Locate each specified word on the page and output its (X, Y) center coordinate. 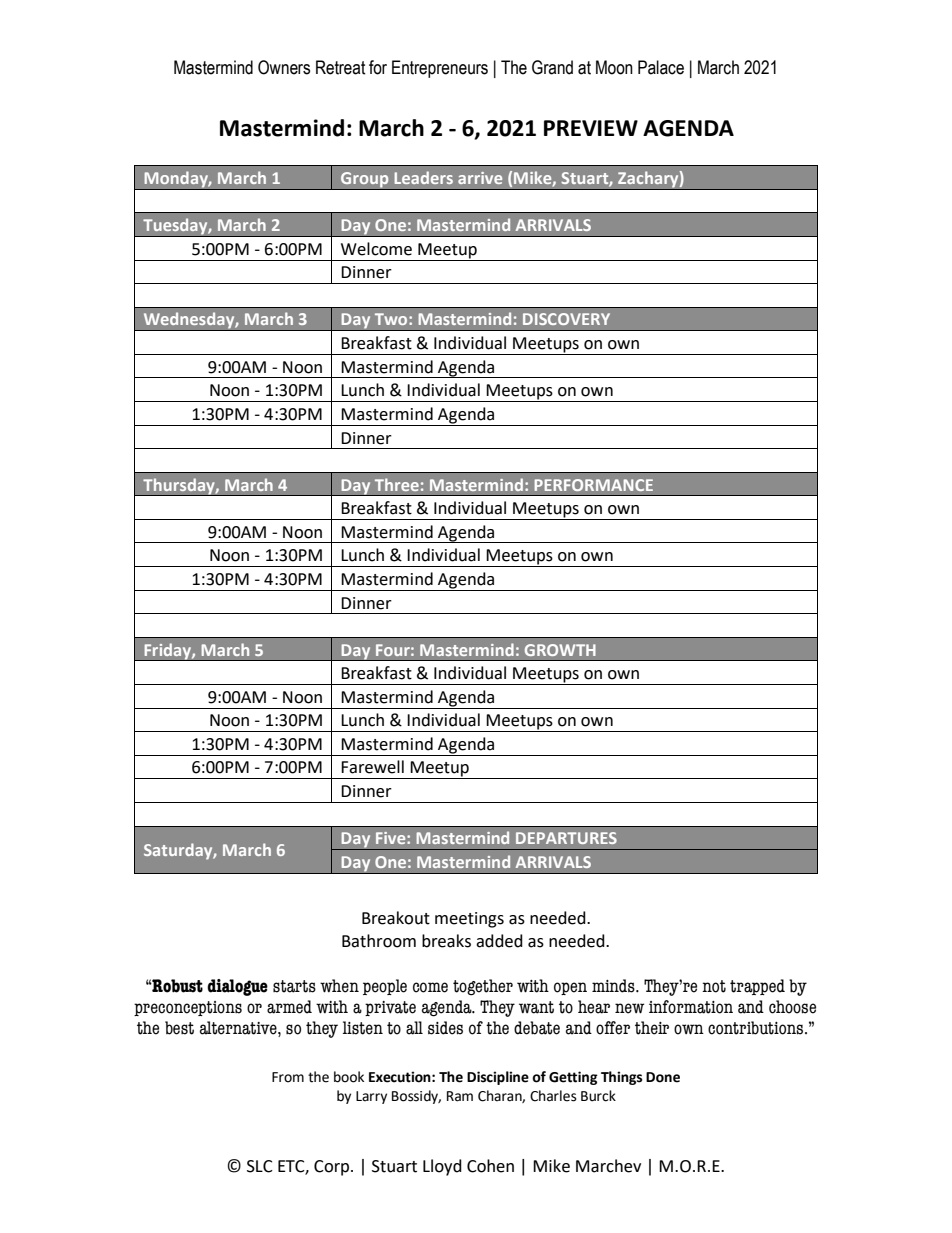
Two (392, 319)
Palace (661, 67)
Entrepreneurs (440, 69)
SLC (260, 1166)
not (714, 986)
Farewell (372, 767)
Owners (284, 67)
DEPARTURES (566, 838)
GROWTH (560, 650)
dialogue (237, 987)
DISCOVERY (566, 319)
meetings (469, 920)
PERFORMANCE (593, 485)
